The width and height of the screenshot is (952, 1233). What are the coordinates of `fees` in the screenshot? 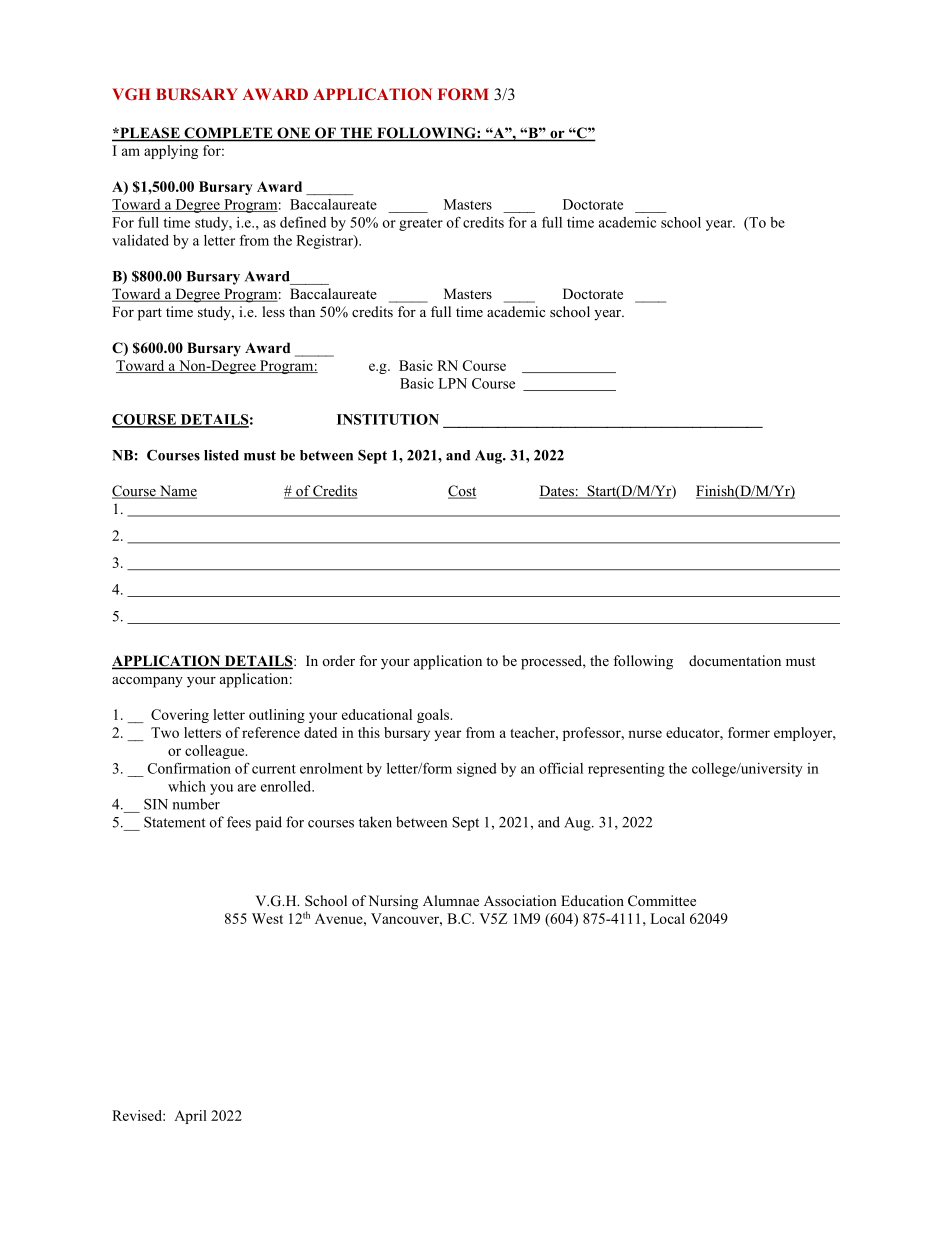 It's located at (239, 822).
